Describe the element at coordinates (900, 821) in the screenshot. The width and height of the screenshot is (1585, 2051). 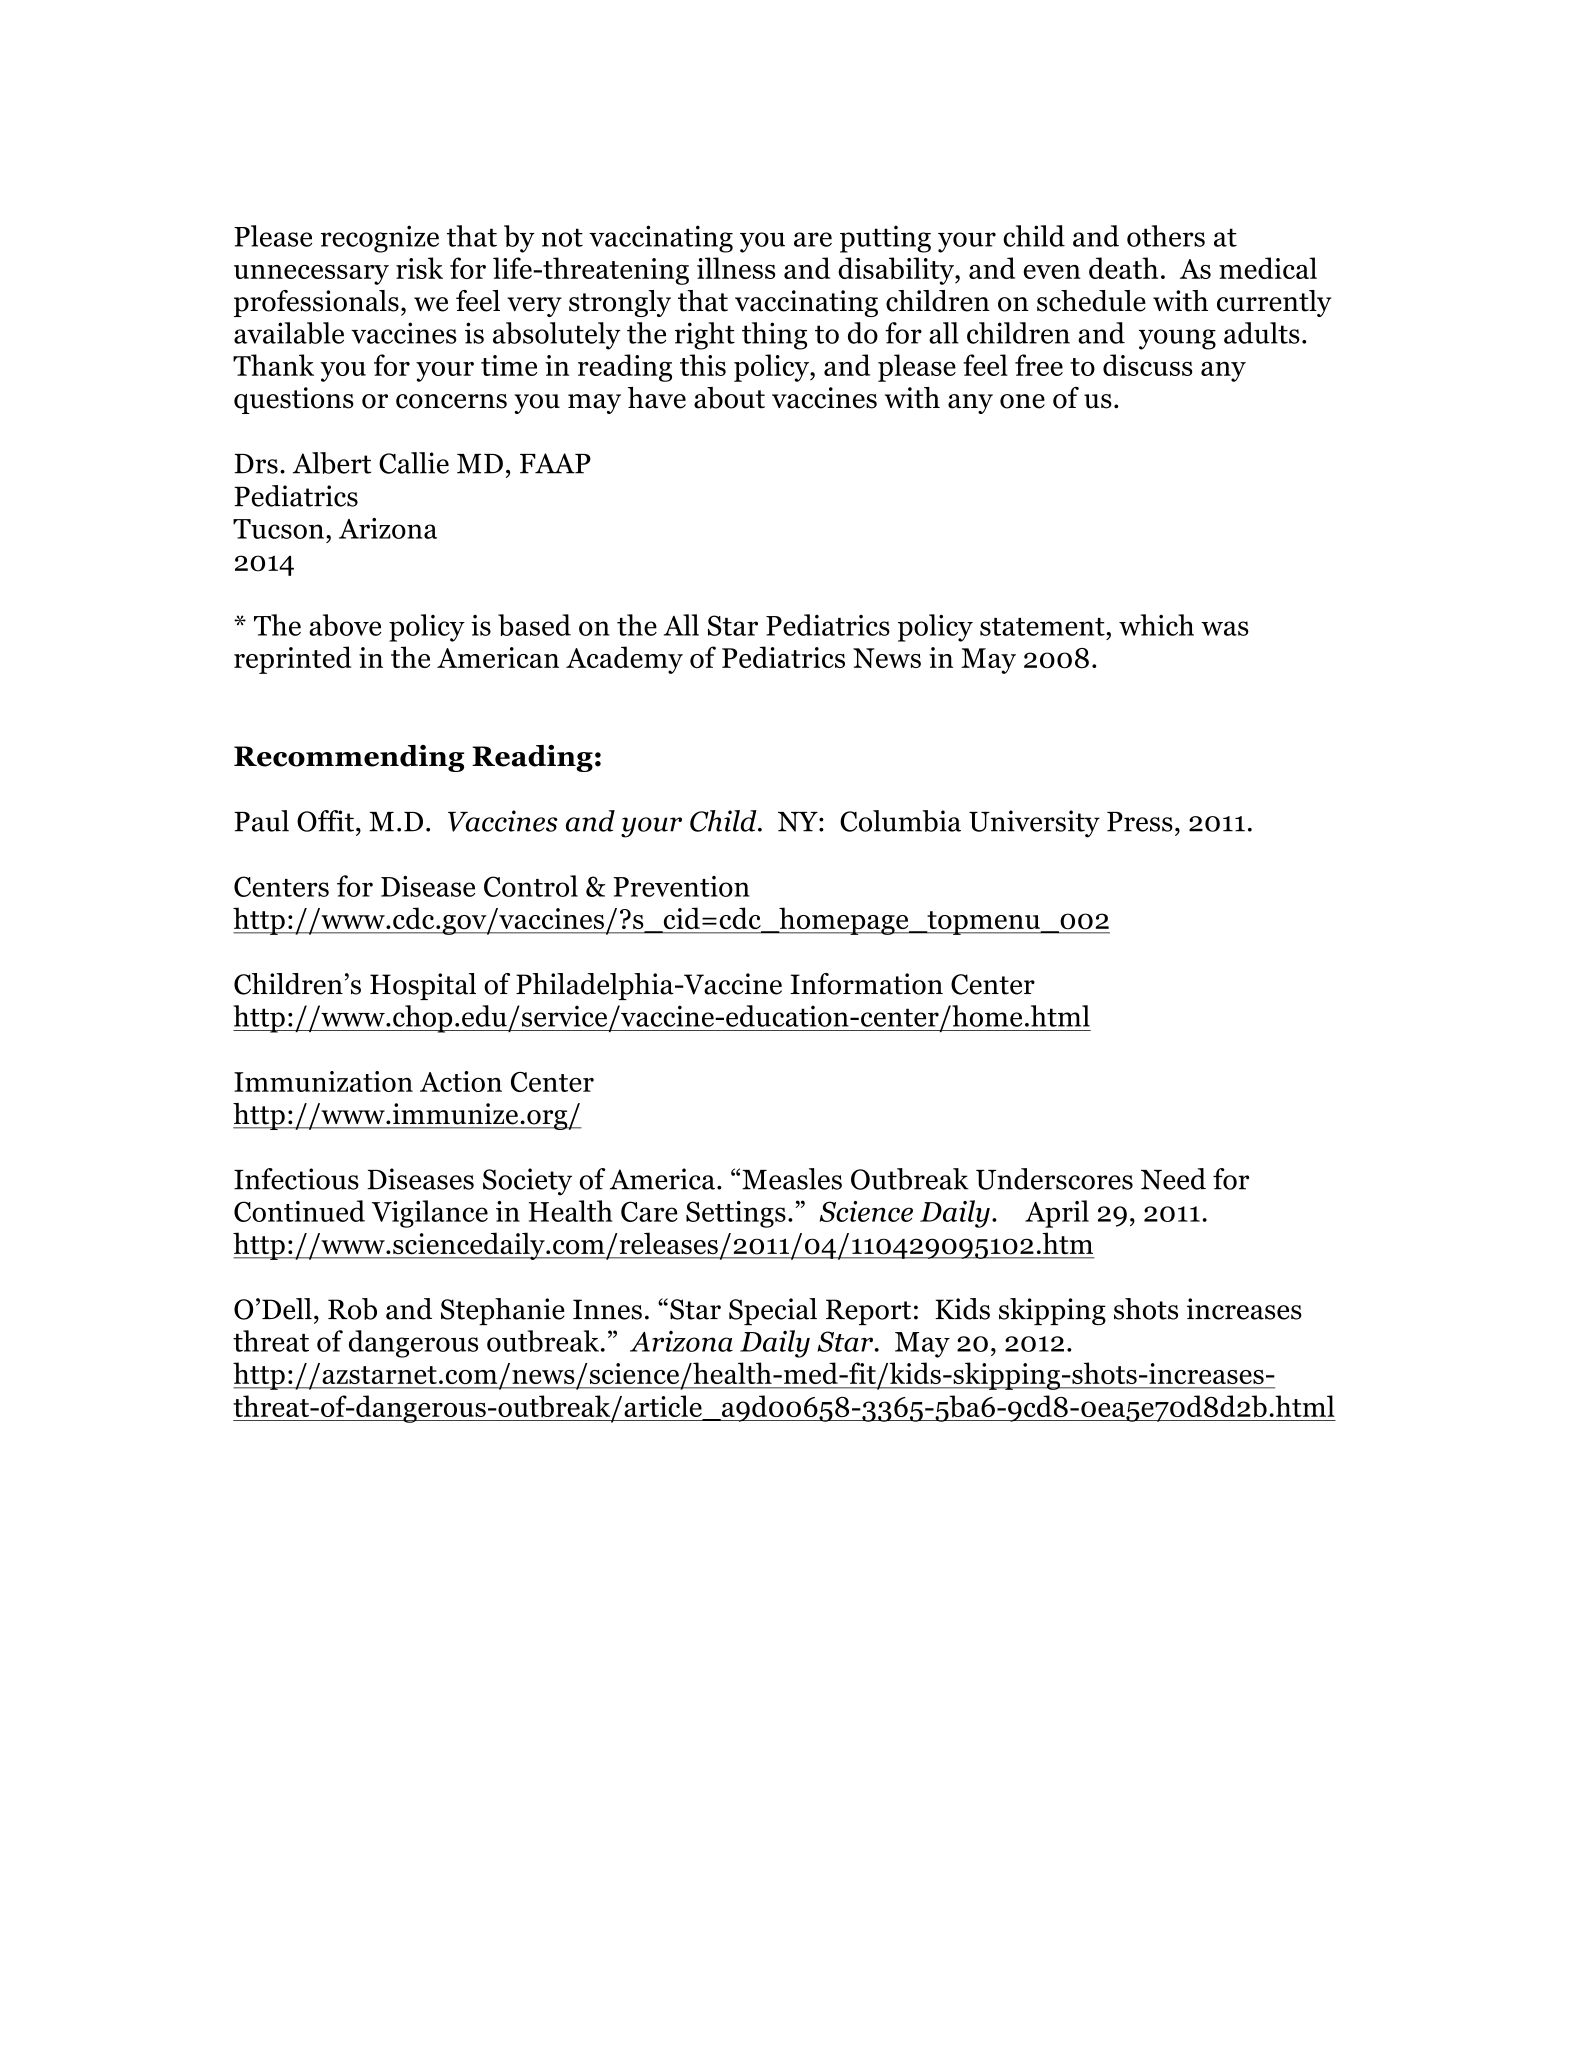
I see `Columbia` at that location.
